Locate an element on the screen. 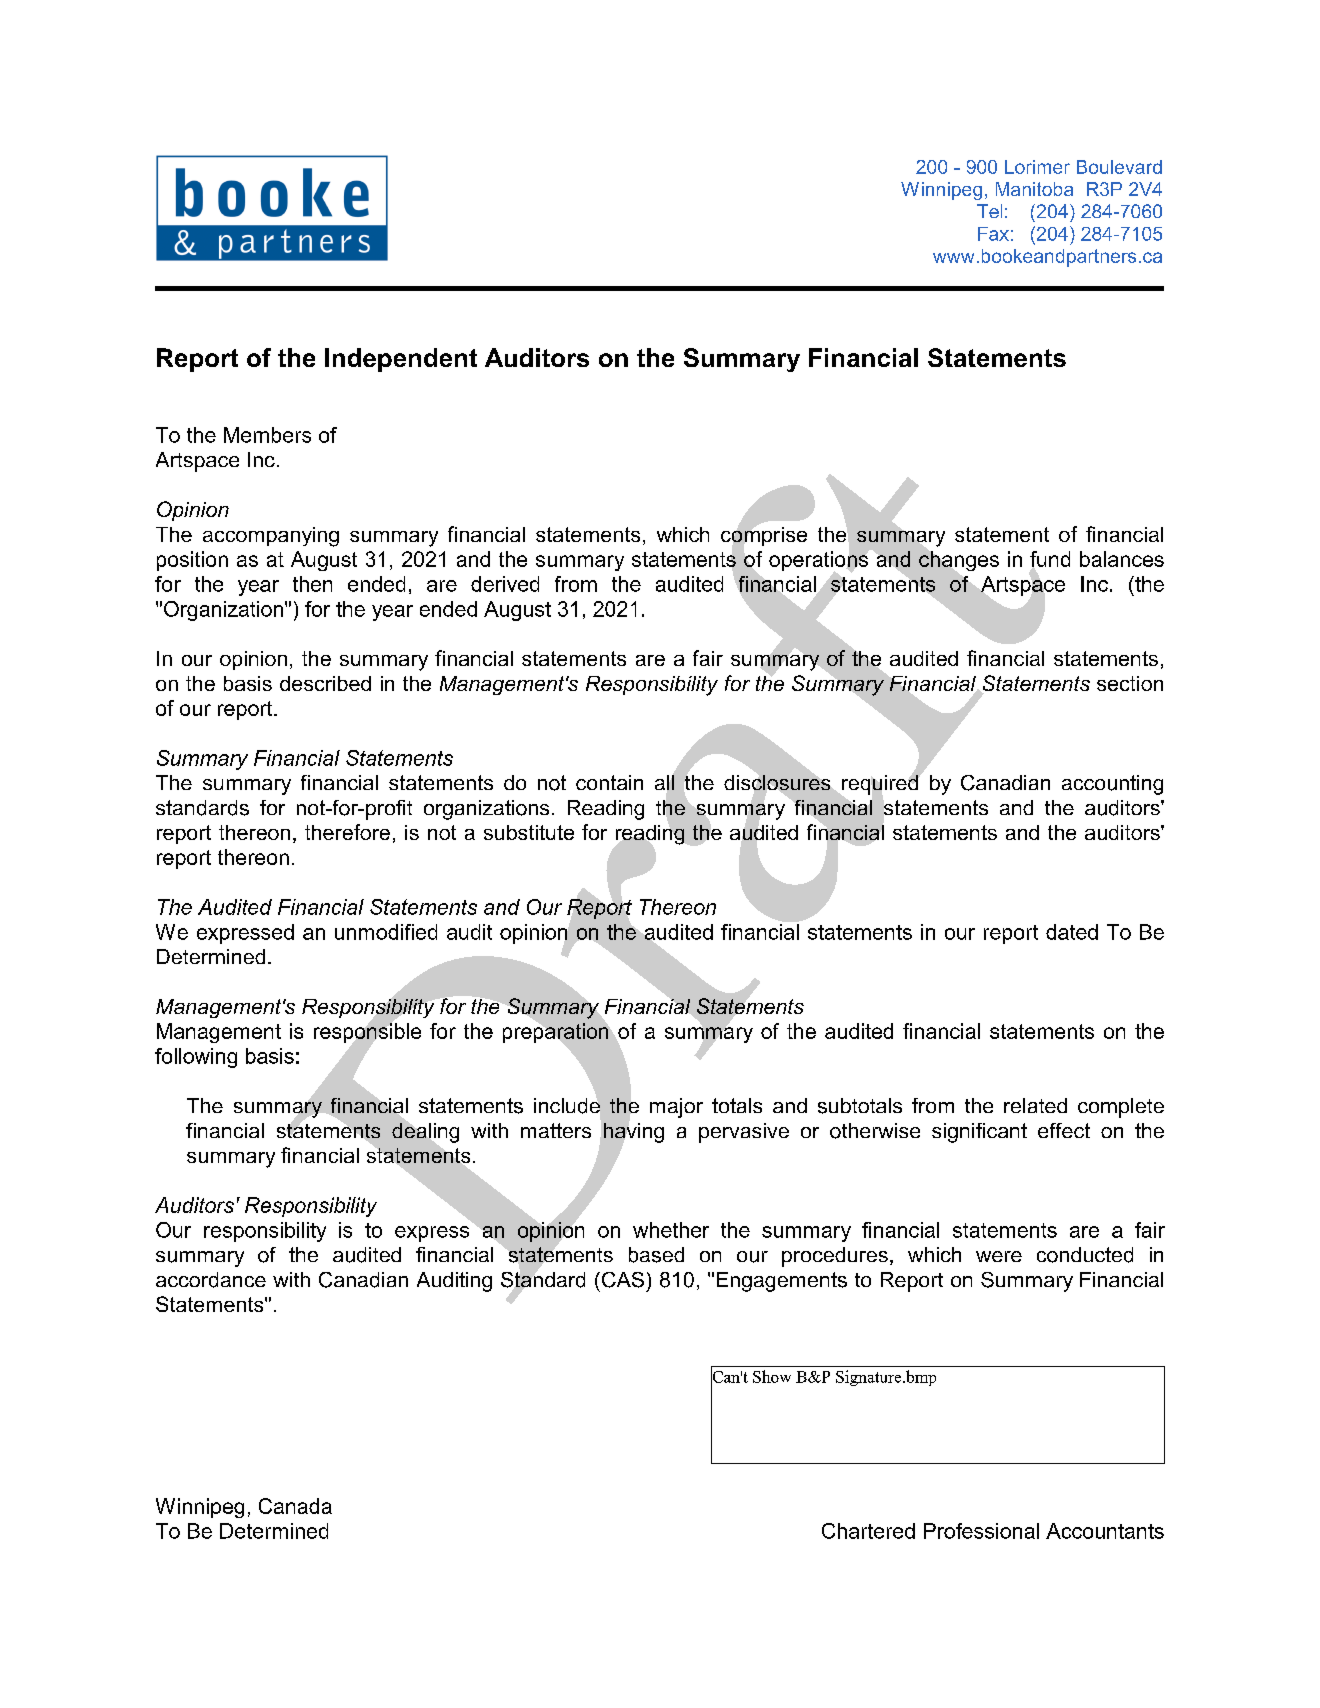 This screenshot has width=1320, height=1708. responsible is located at coordinates (367, 1033).
